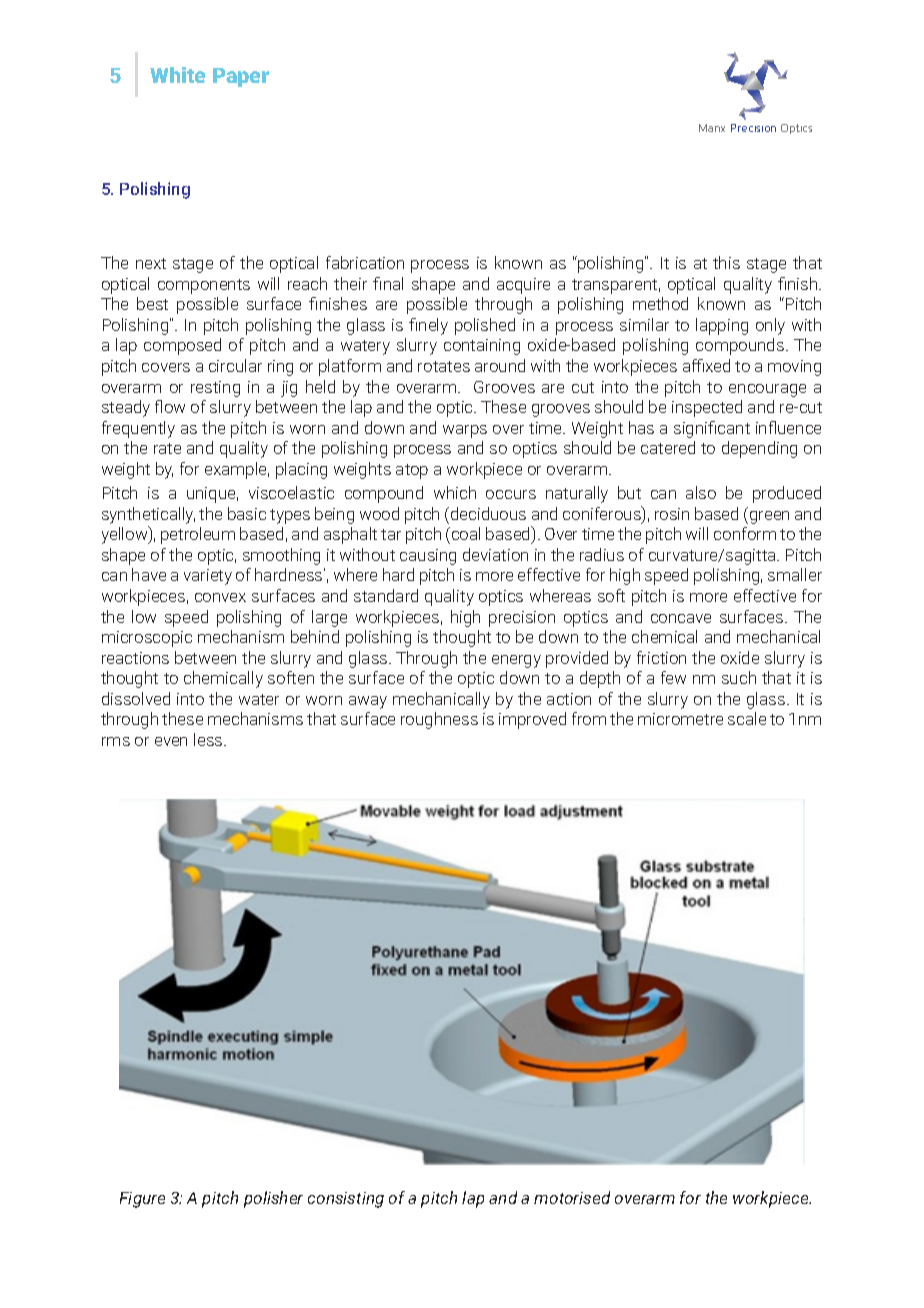 The width and height of the screenshot is (924, 1308). Describe the element at coordinates (198, 535) in the screenshot. I see `petroleum` at that location.
